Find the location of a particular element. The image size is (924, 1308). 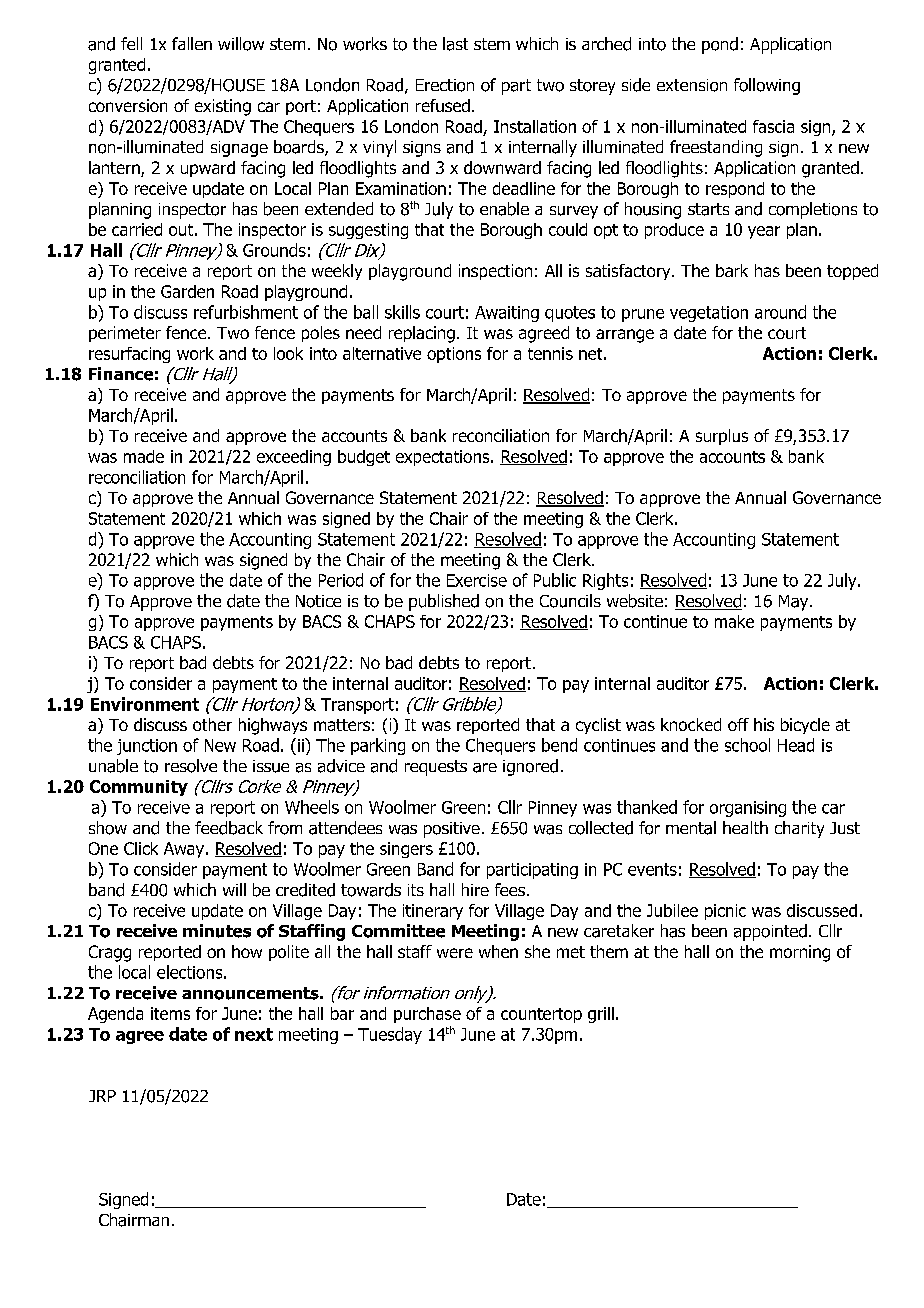

Erection is located at coordinates (445, 85).
